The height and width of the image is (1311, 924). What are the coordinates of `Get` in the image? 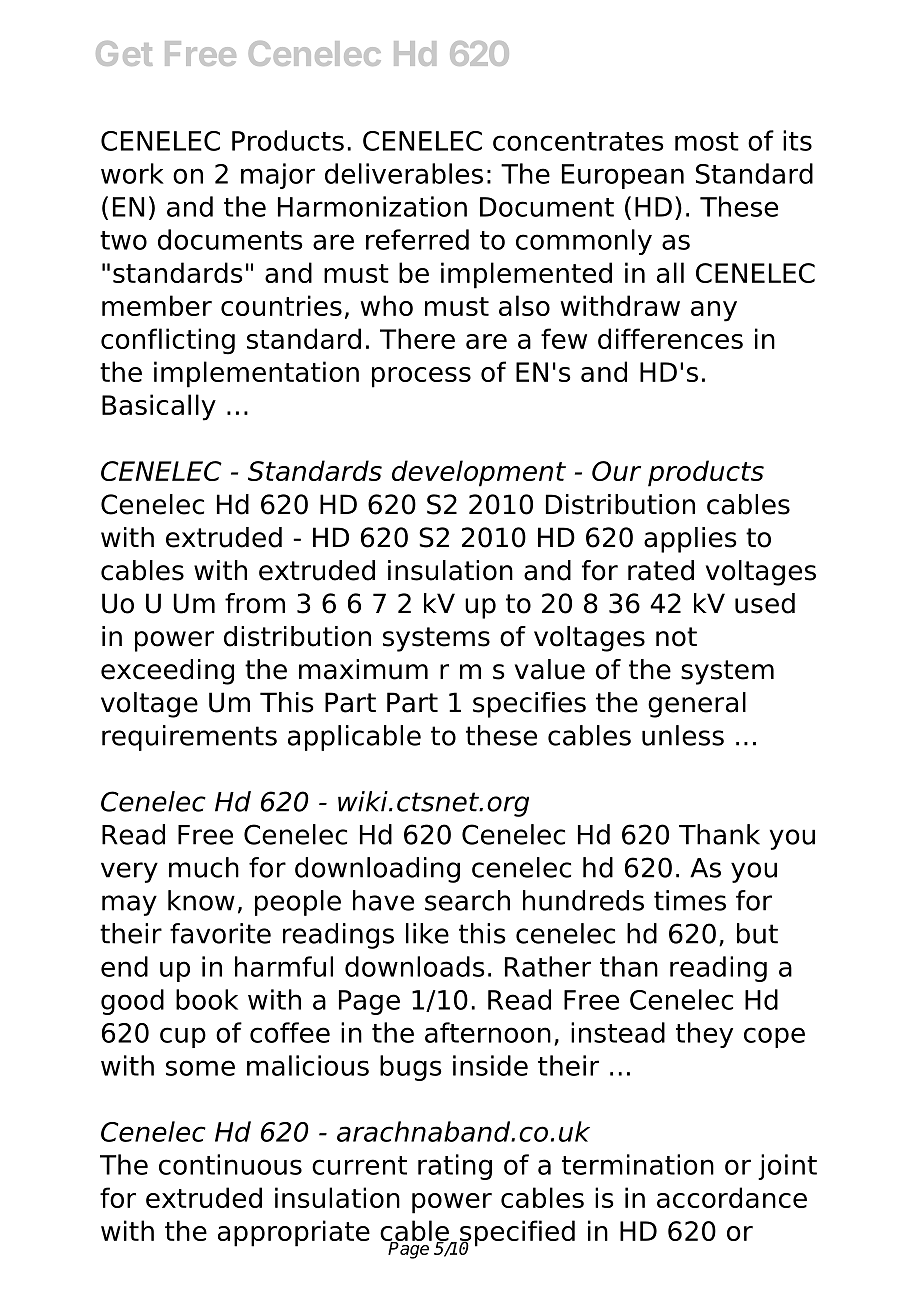 It's located at (124, 53).
